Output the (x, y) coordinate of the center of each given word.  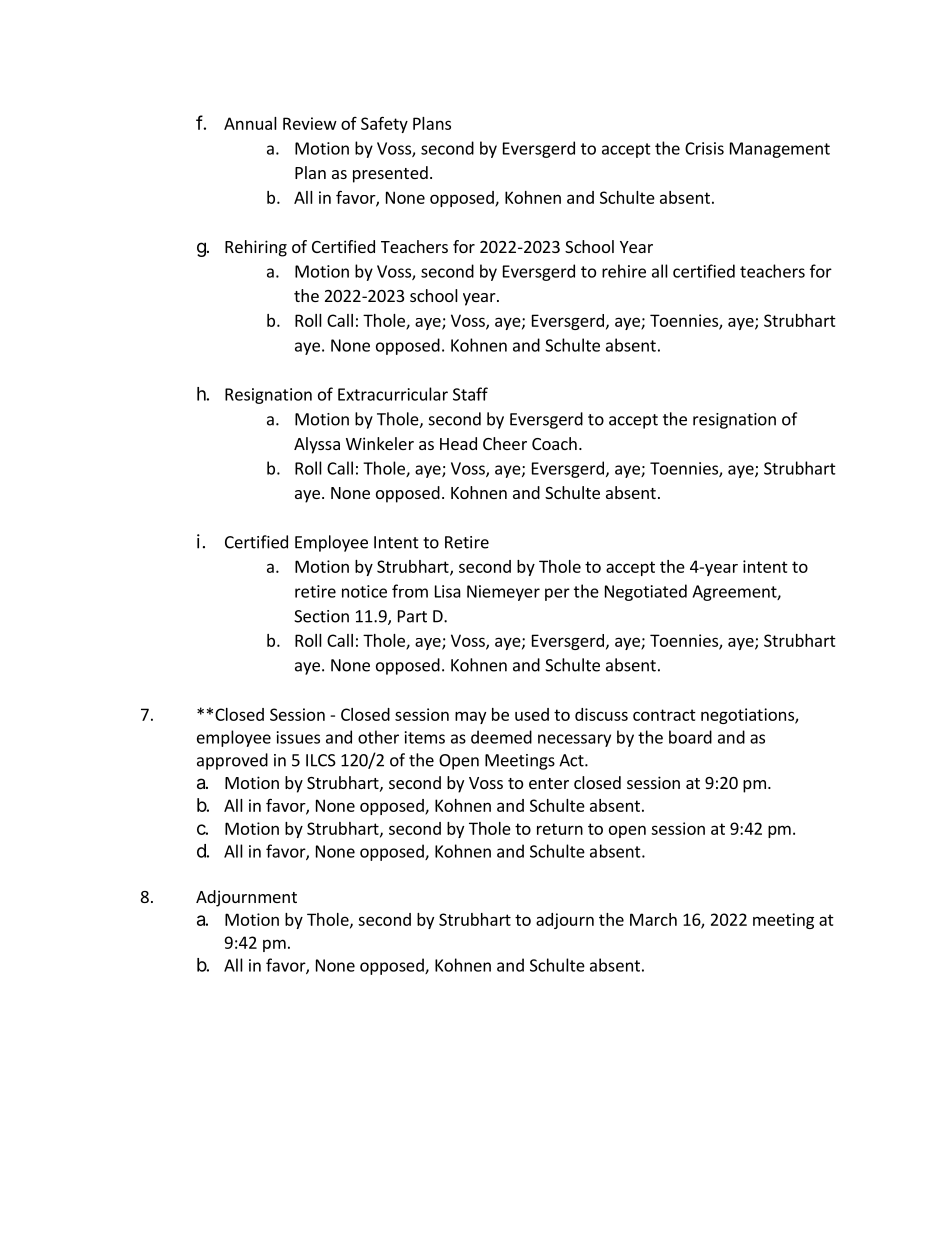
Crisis (704, 148)
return (560, 829)
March (653, 919)
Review (310, 123)
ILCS (321, 760)
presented (390, 174)
